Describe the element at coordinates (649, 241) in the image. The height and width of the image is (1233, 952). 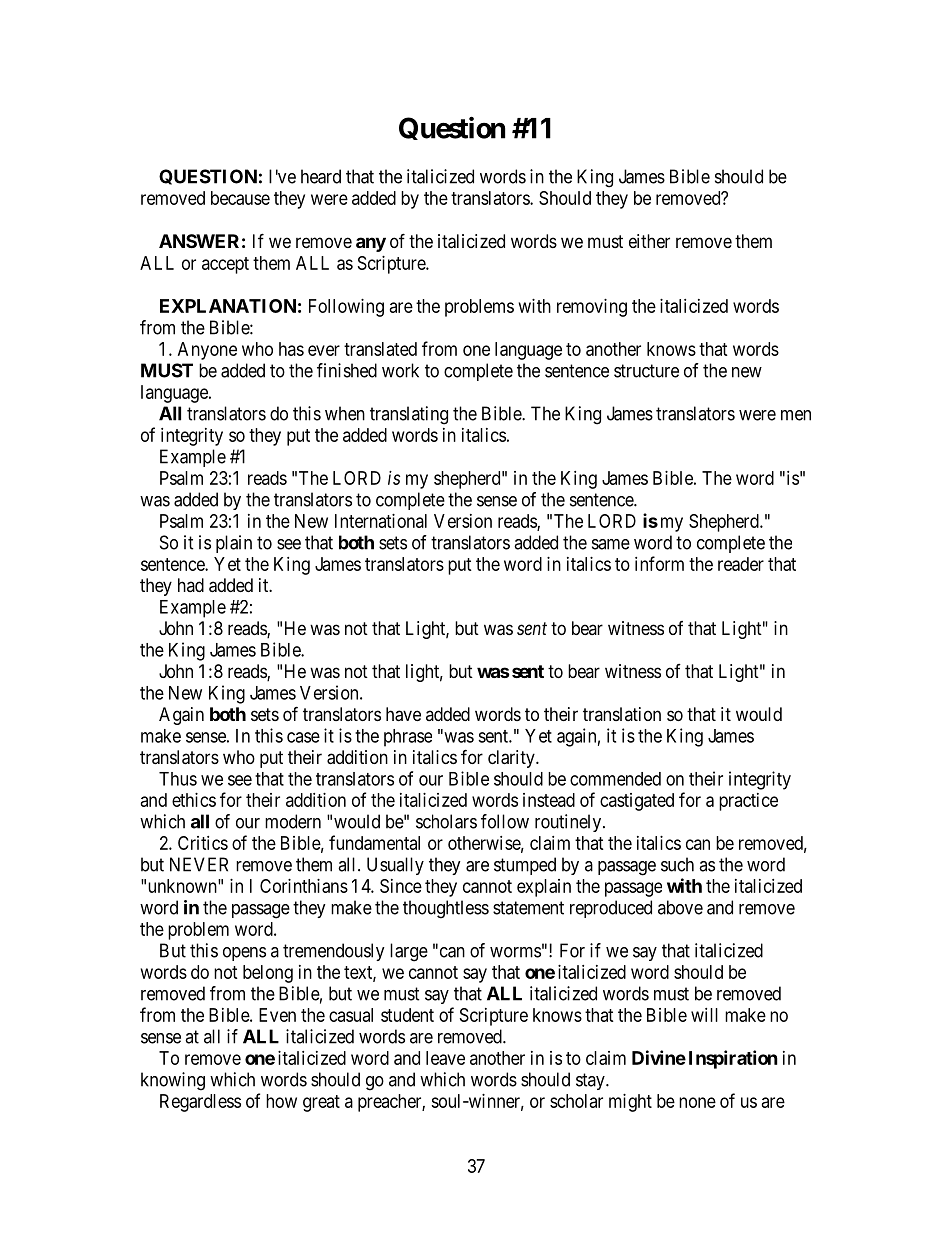
I see `either` at that location.
